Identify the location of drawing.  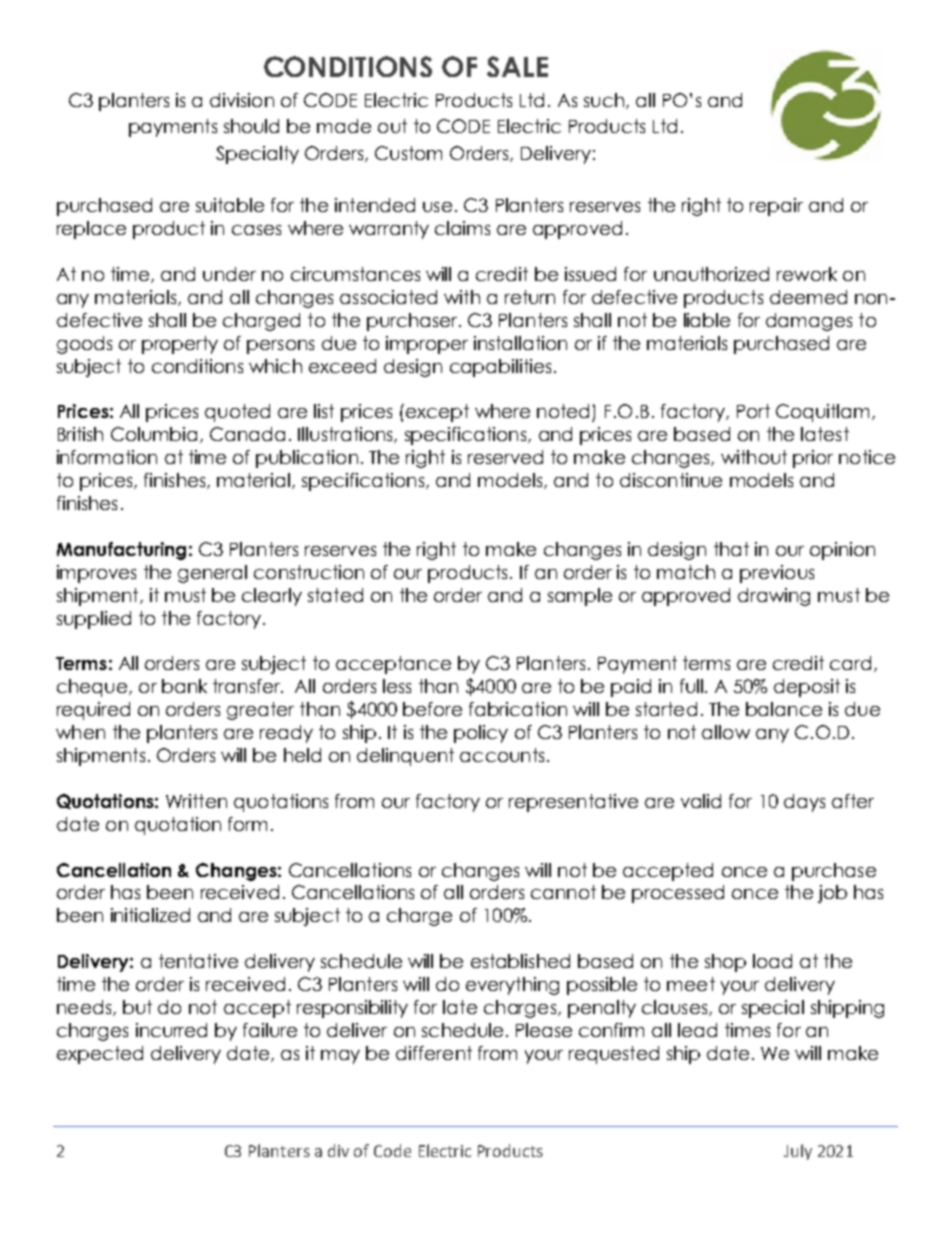
(774, 597).
